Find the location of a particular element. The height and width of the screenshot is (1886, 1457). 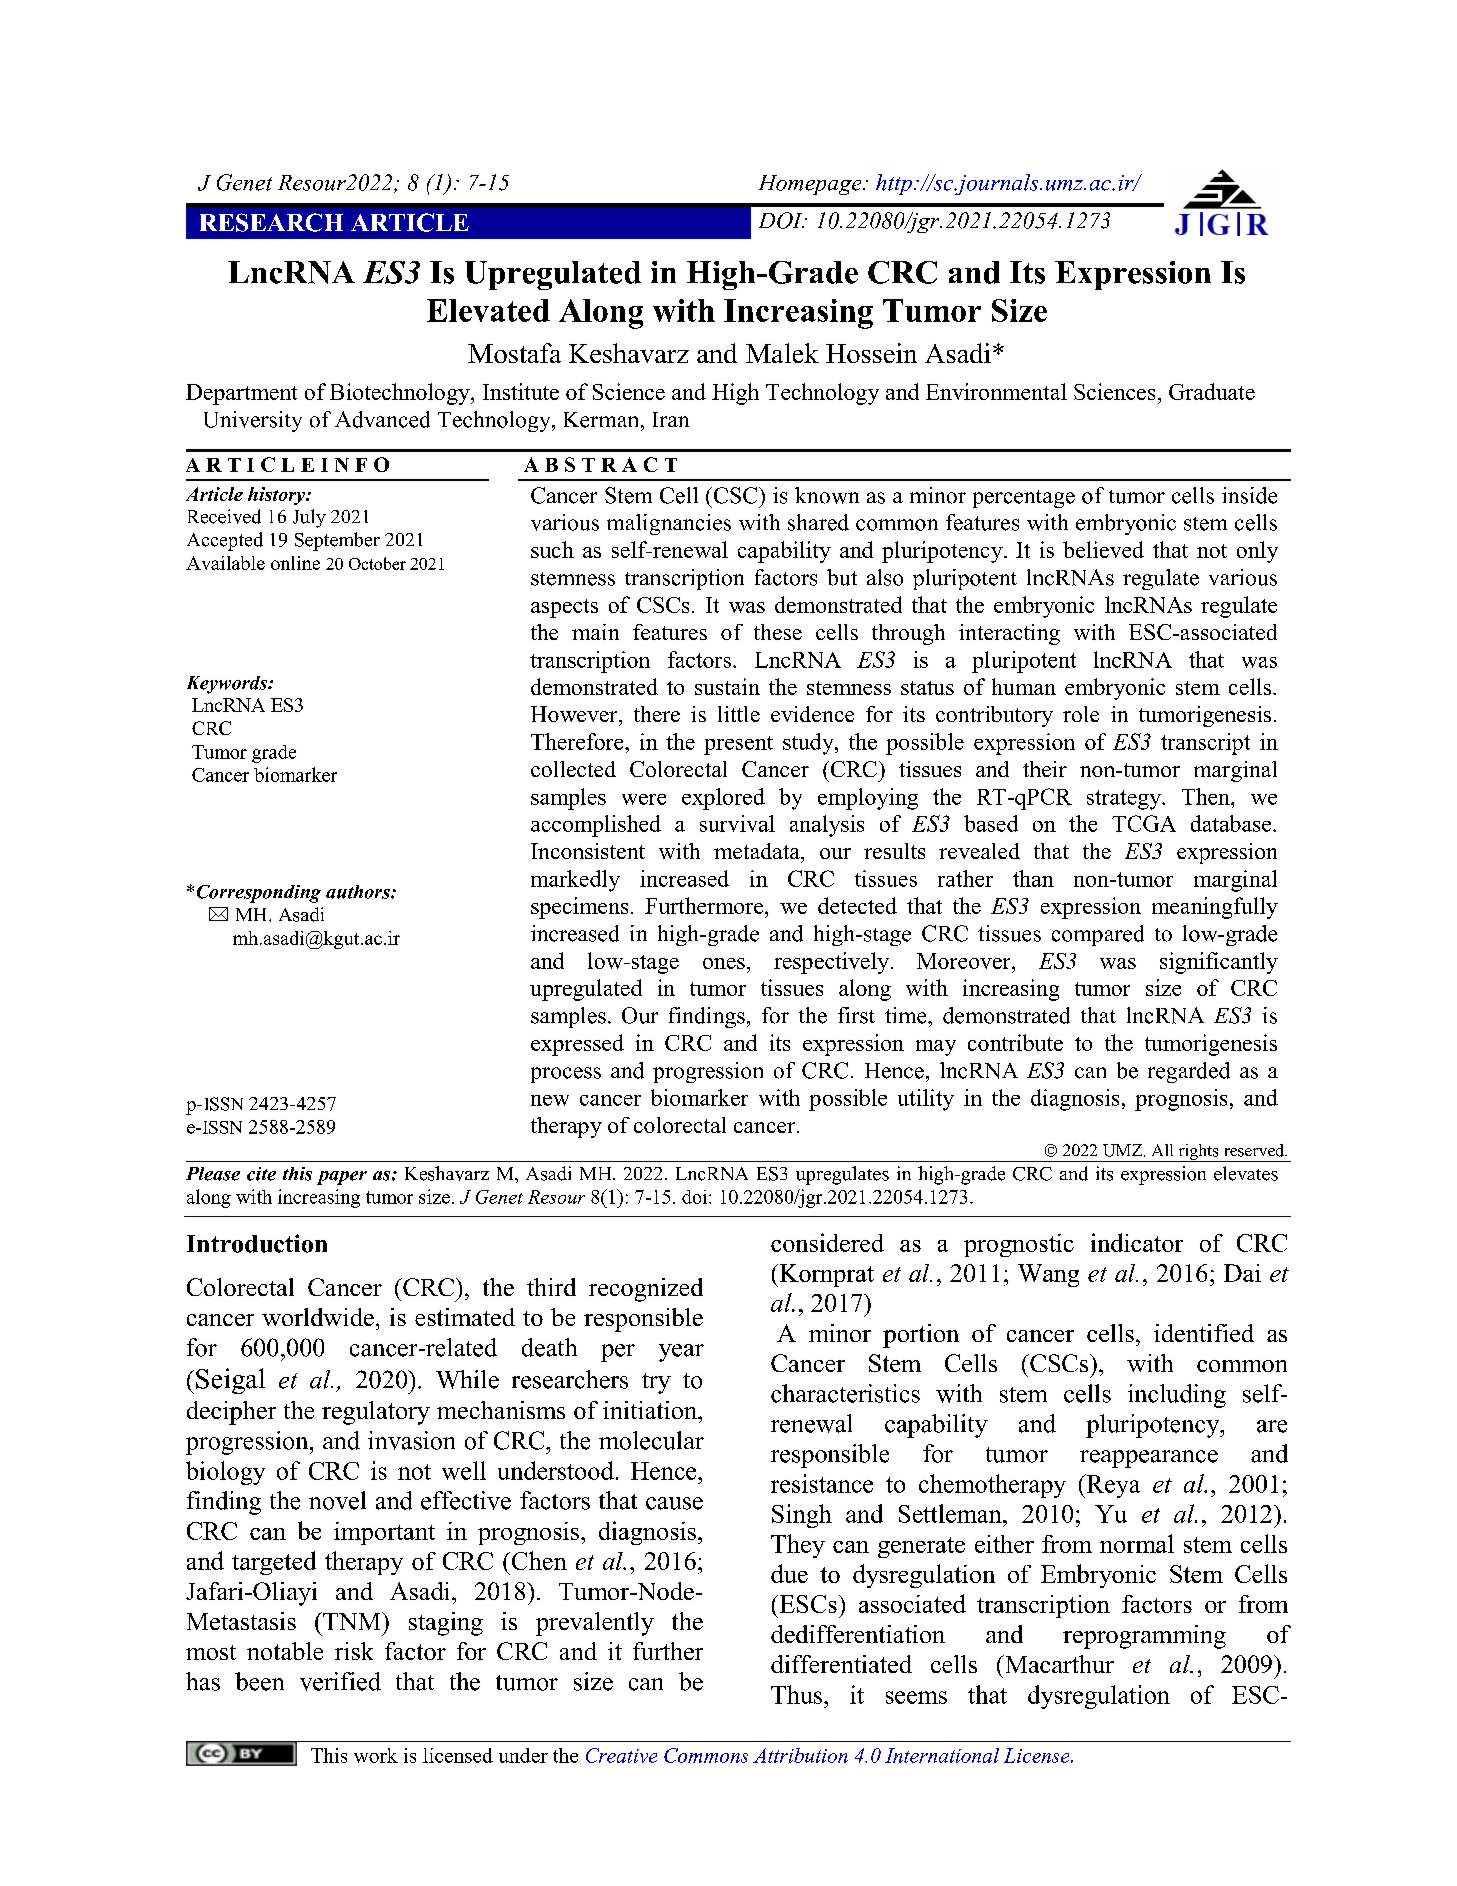

Elevated is located at coordinates (488, 310).
